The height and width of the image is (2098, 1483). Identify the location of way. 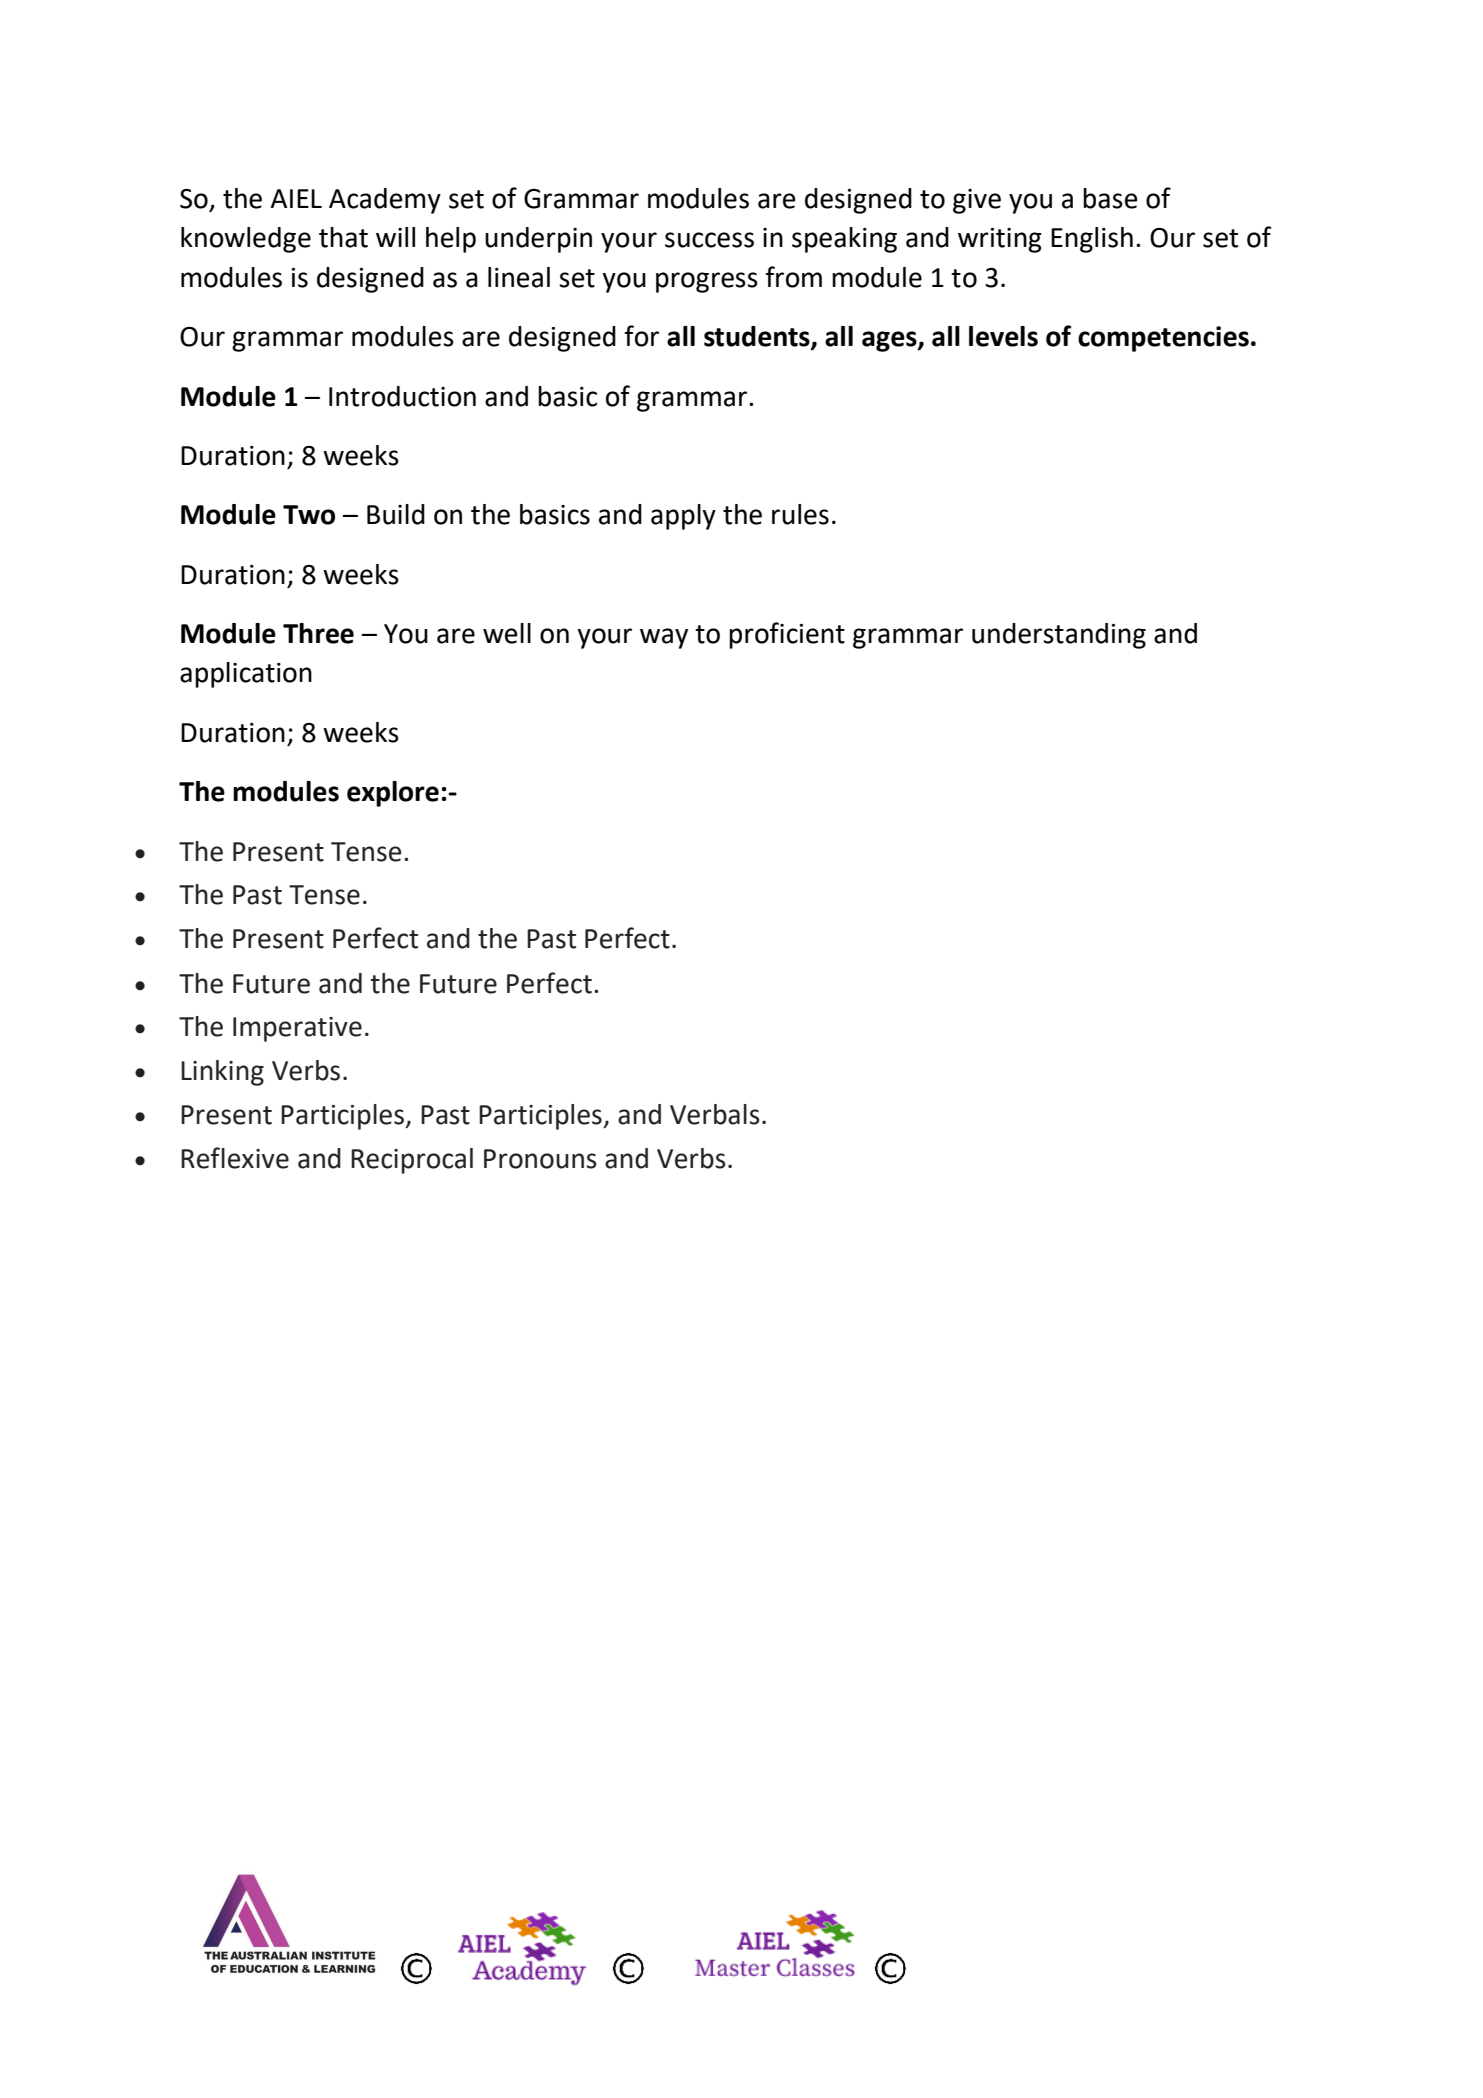
(664, 638).
